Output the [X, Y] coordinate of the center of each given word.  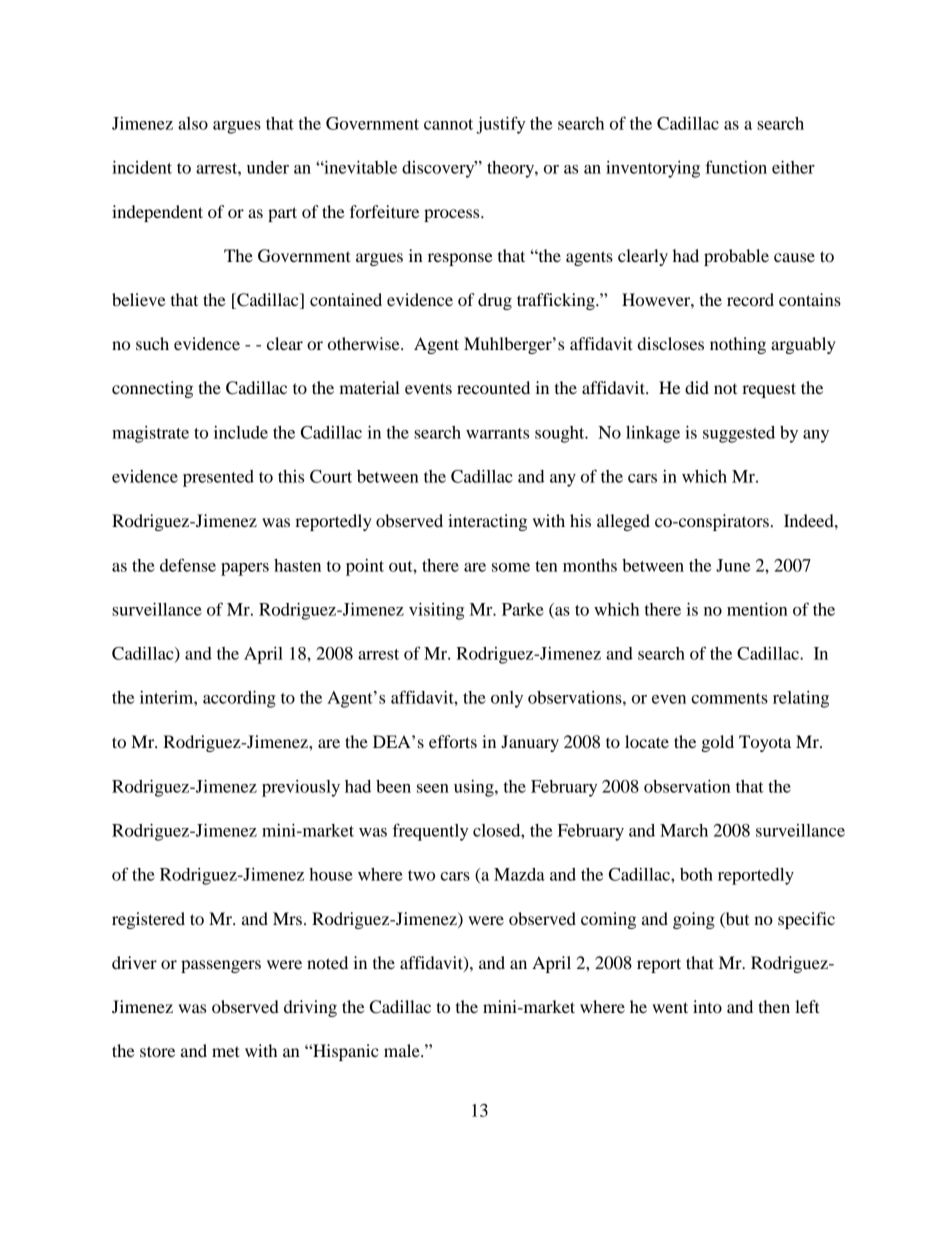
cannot [448, 124]
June [733, 565]
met [226, 1051]
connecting [152, 389]
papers [245, 569]
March [684, 830]
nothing [738, 345]
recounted [493, 387]
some [511, 567]
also [193, 123]
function [736, 167]
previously [301, 788]
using [475, 788]
